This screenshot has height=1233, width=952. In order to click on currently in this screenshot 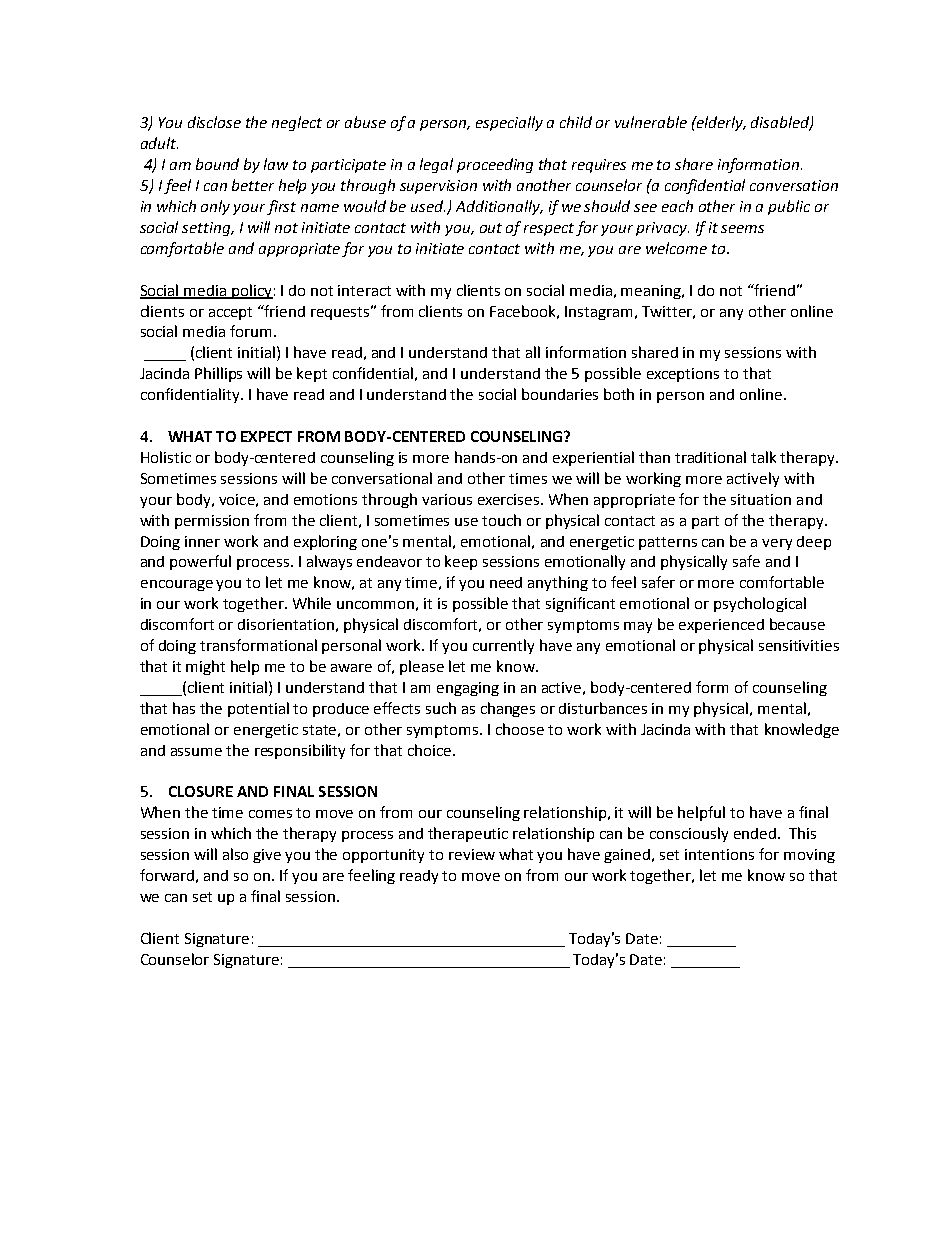, I will do `click(503, 646)`.
